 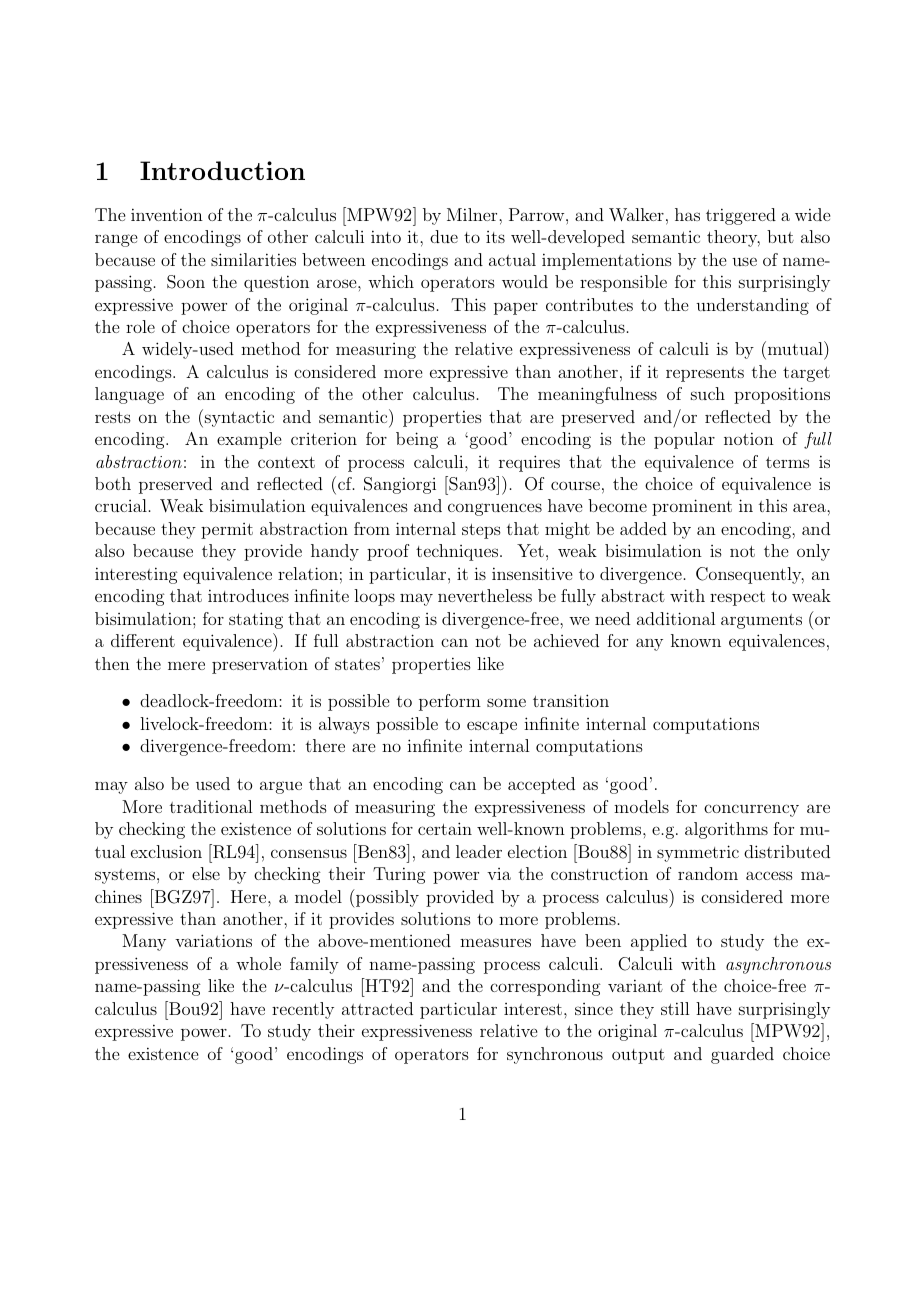 I want to click on paper, so click(x=516, y=308).
